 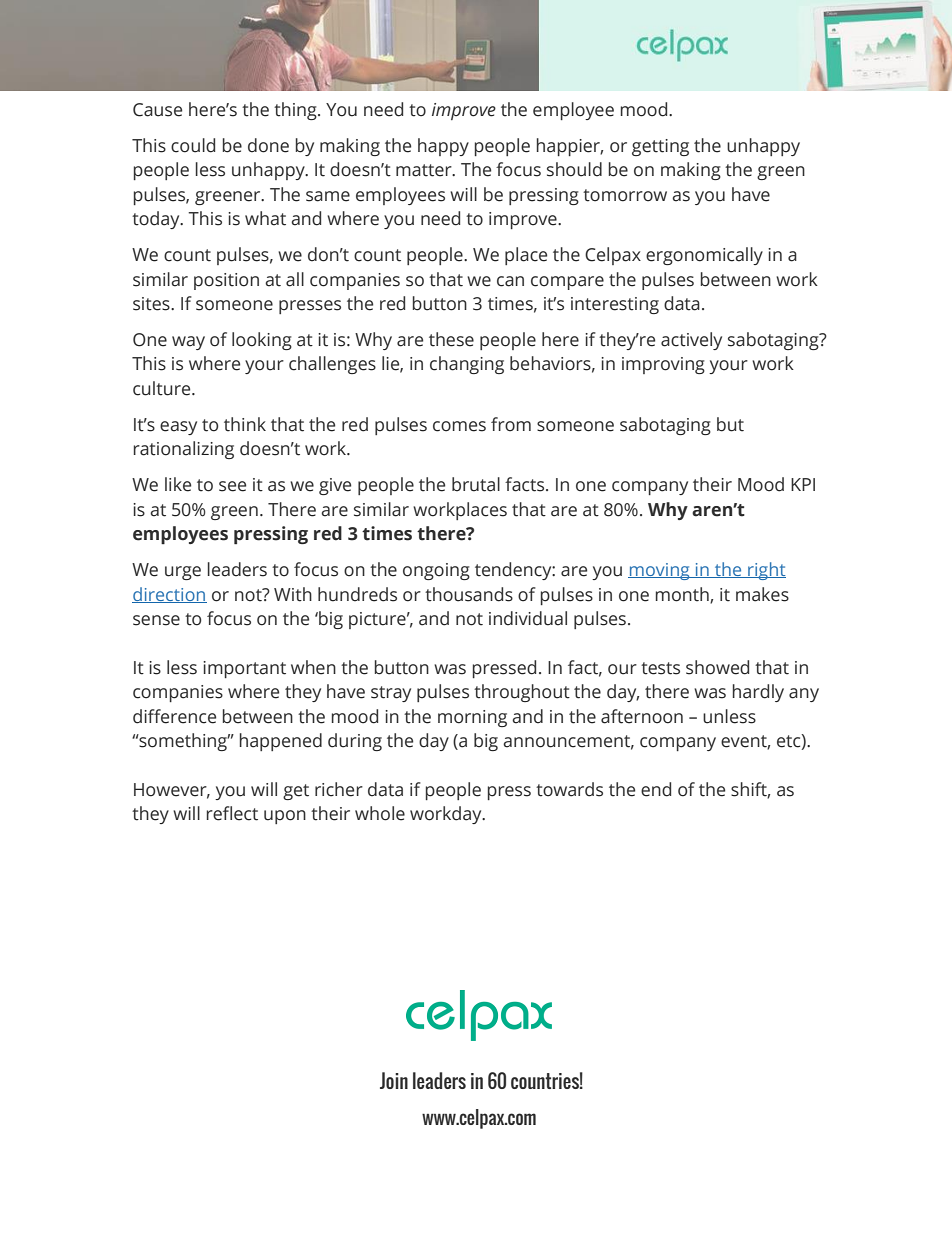 What do you see at coordinates (660, 147) in the screenshot?
I see `getting` at bounding box center [660, 147].
